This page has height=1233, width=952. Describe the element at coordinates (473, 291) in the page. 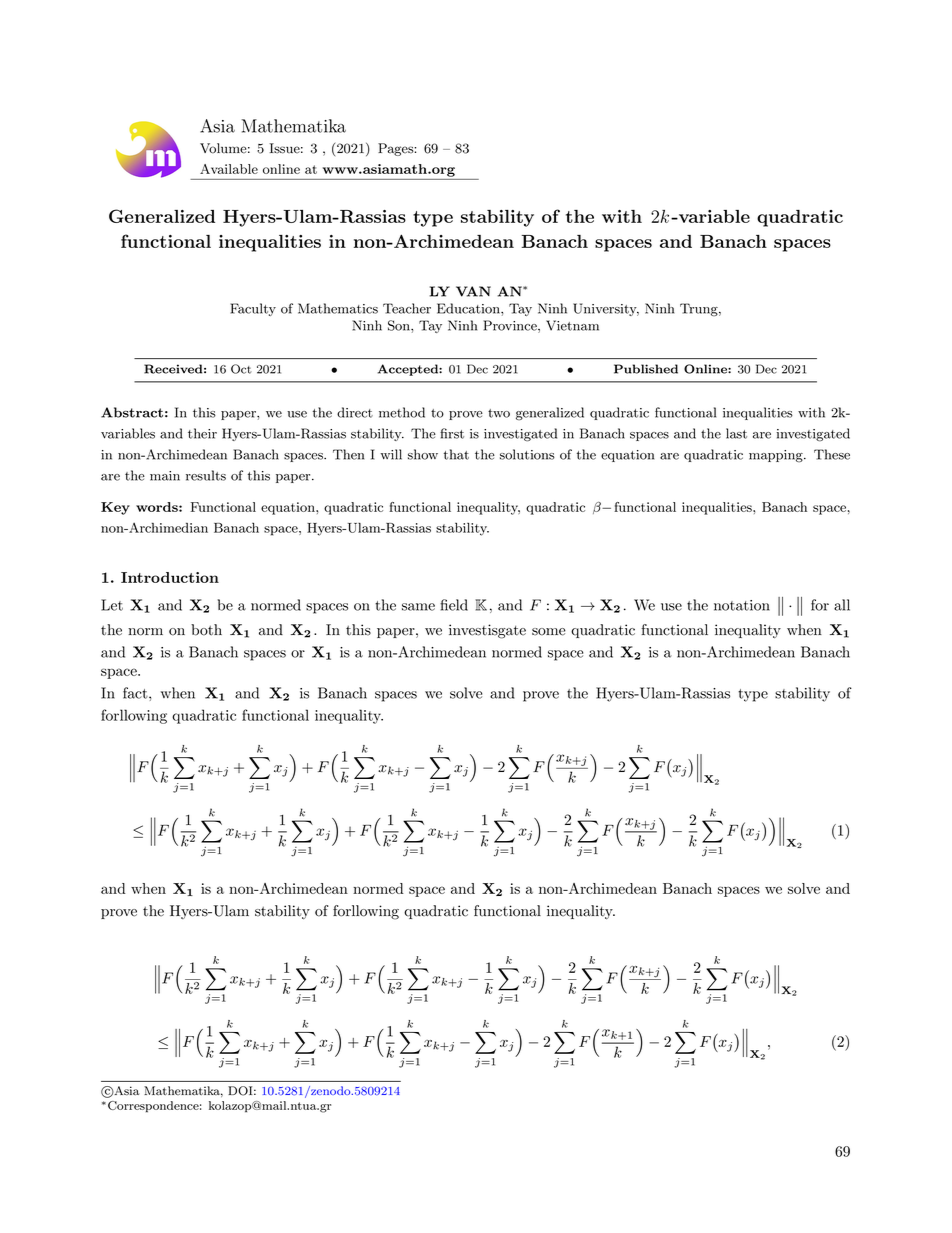

I see `VAN` at that location.
